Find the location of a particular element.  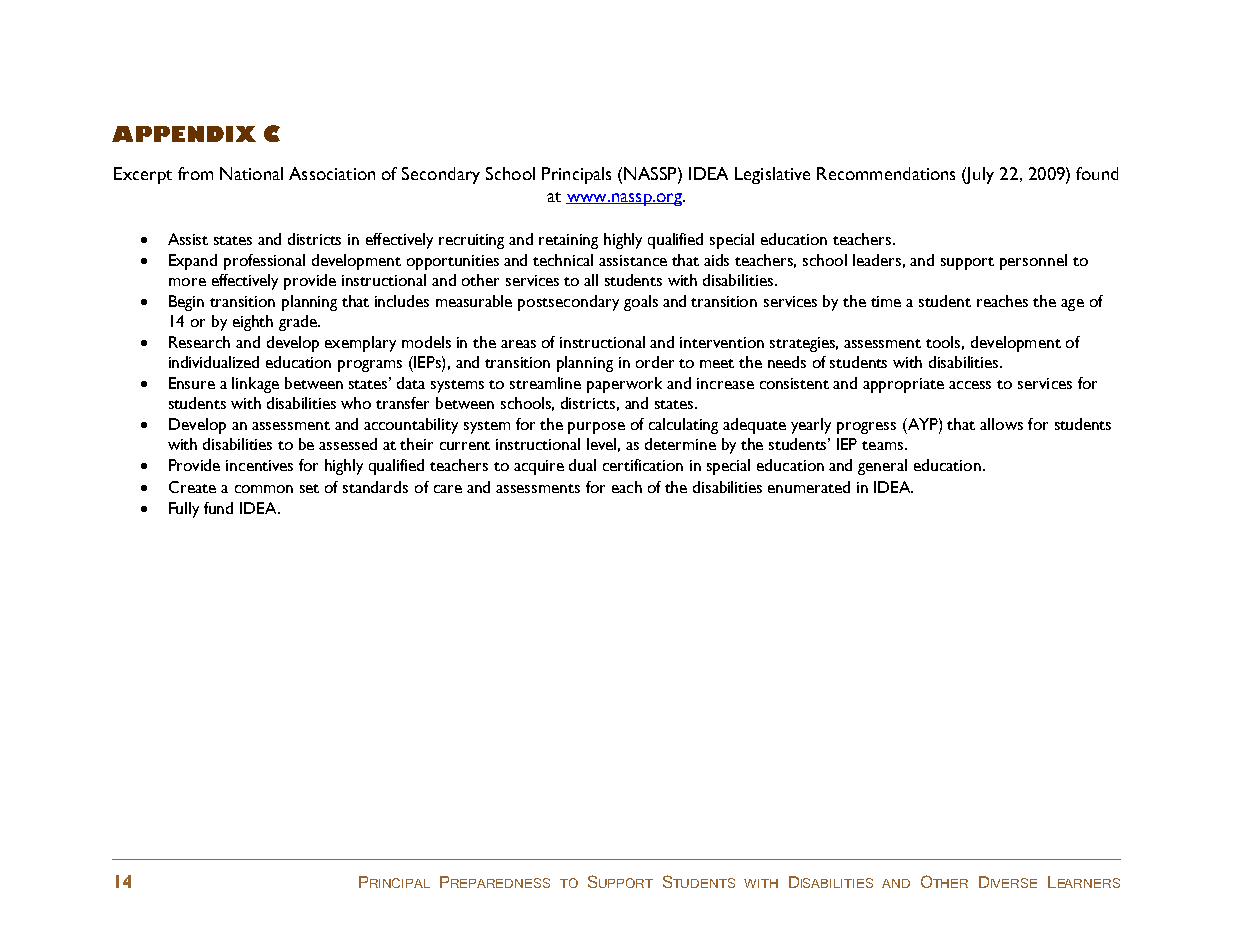

Recommendations is located at coordinates (886, 173).
